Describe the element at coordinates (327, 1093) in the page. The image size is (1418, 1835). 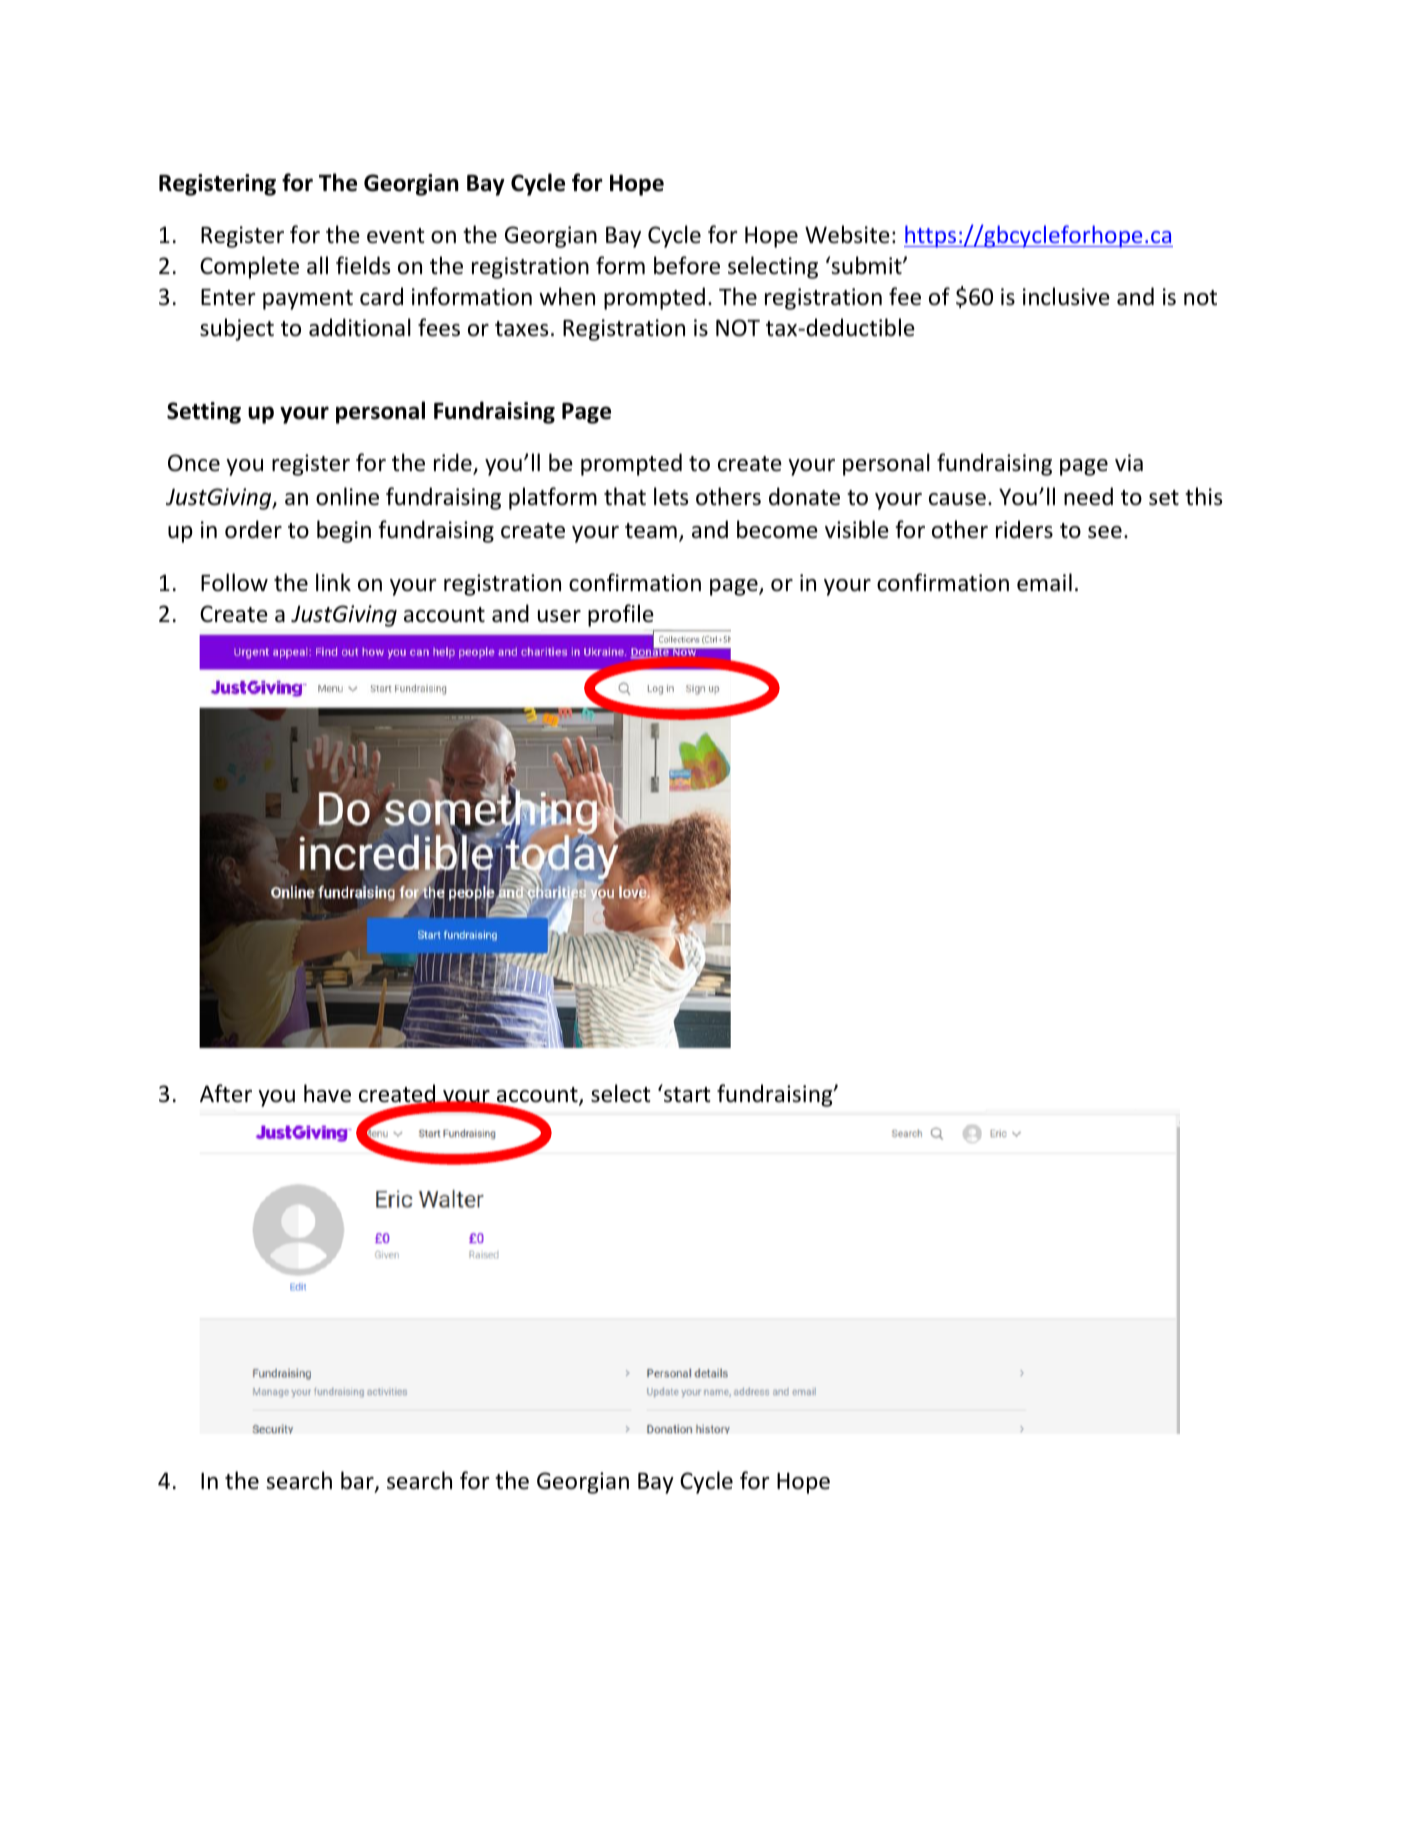
I see `have` at that location.
